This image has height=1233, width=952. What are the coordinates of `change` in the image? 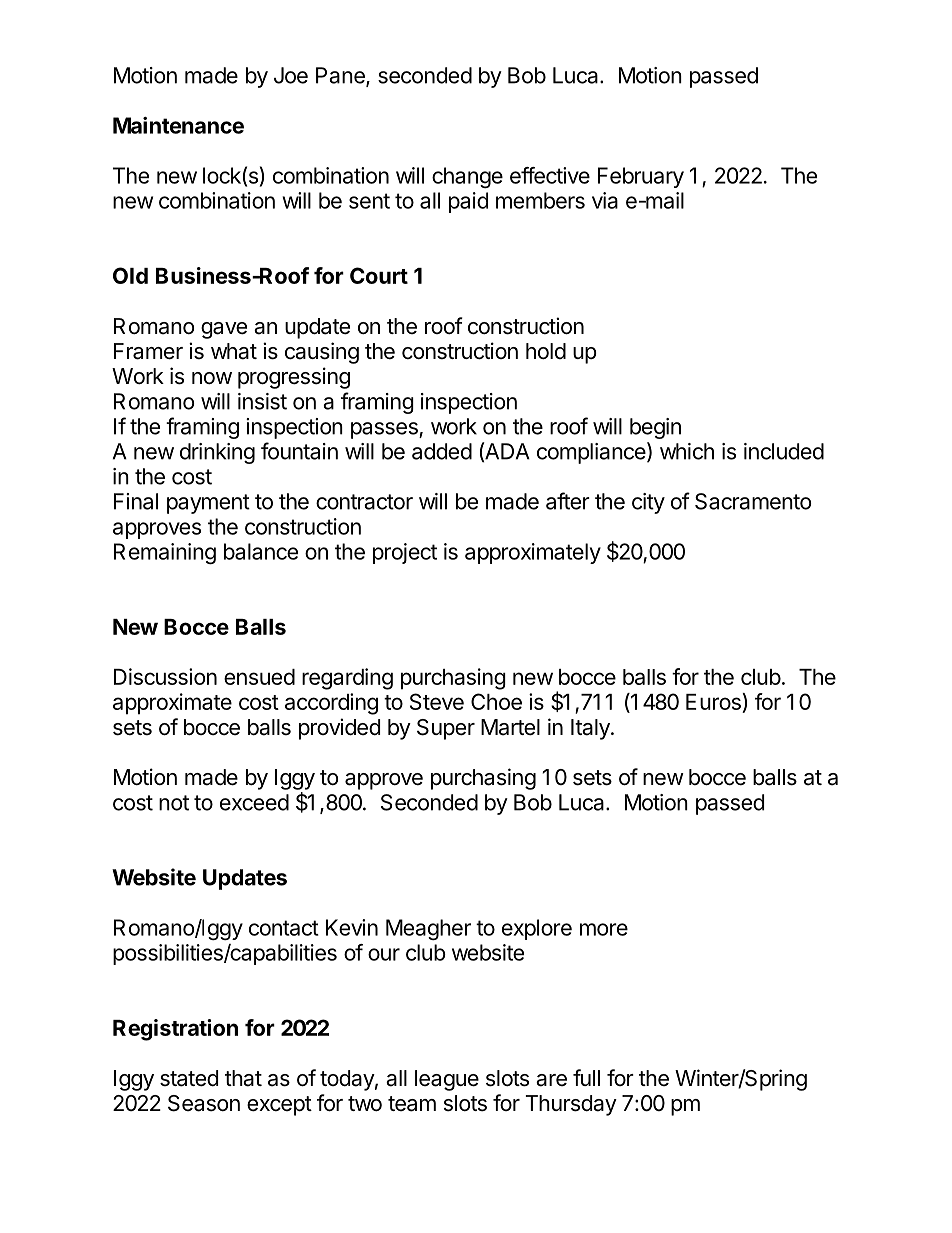 It's located at (467, 177).
